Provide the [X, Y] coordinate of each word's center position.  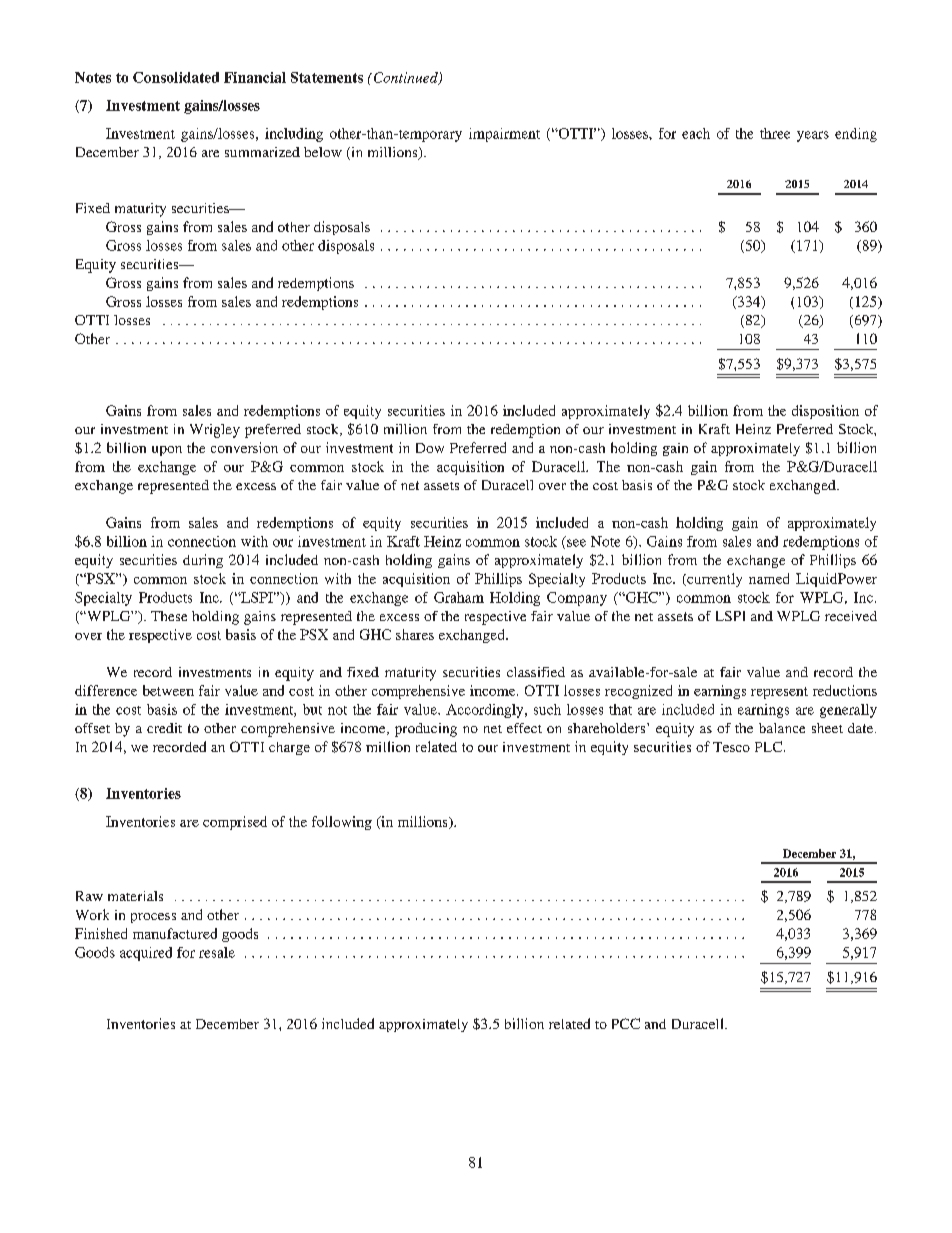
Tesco [731, 747]
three [775, 133]
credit [164, 728]
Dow [430, 448]
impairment [504, 135]
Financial [255, 77]
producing [426, 730]
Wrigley [215, 431]
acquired [146, 954]
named [769, 578]
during [203, 561]
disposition [825, 412]
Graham [459, 597]
